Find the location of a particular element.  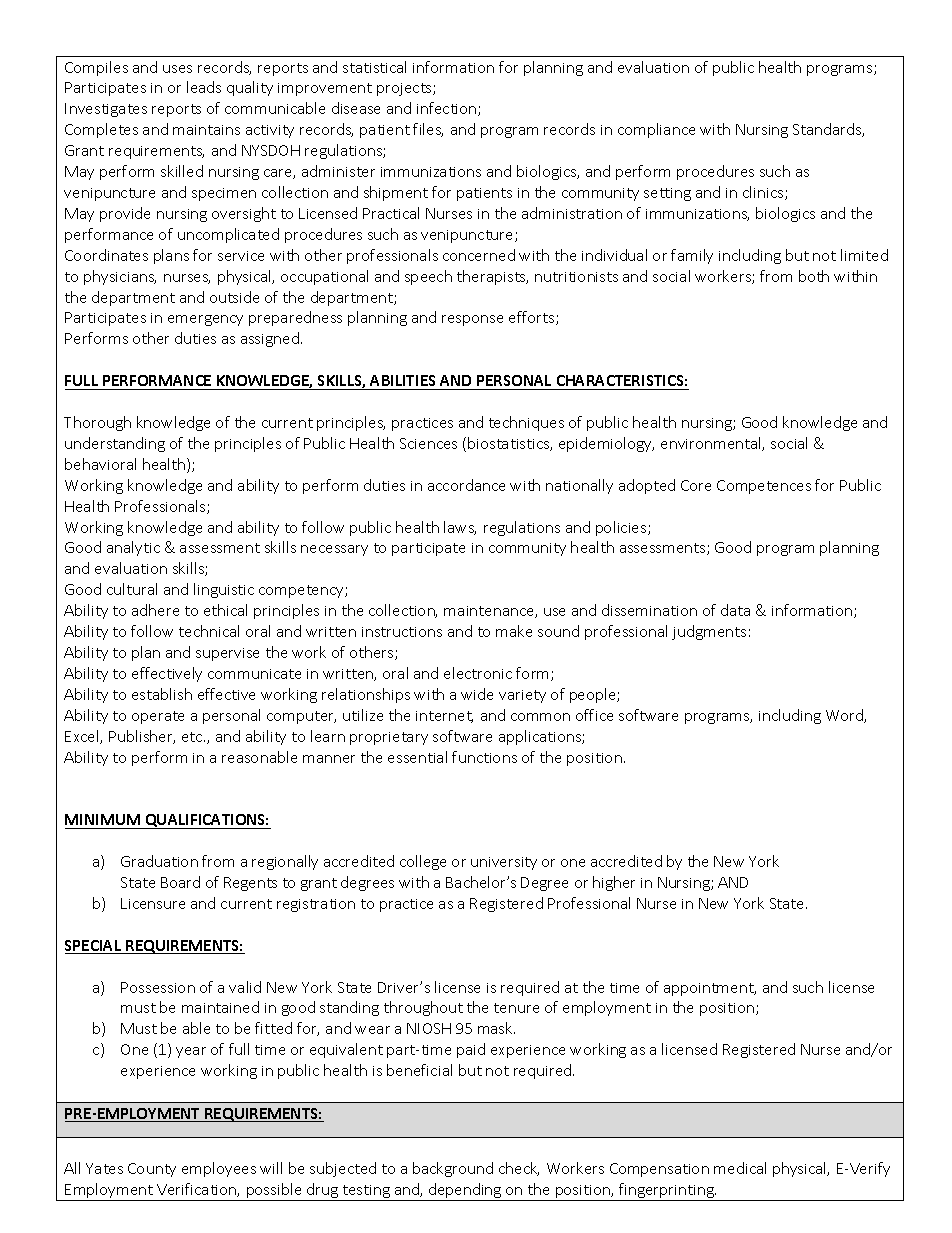

infection is located at coordinates (448, 109).
